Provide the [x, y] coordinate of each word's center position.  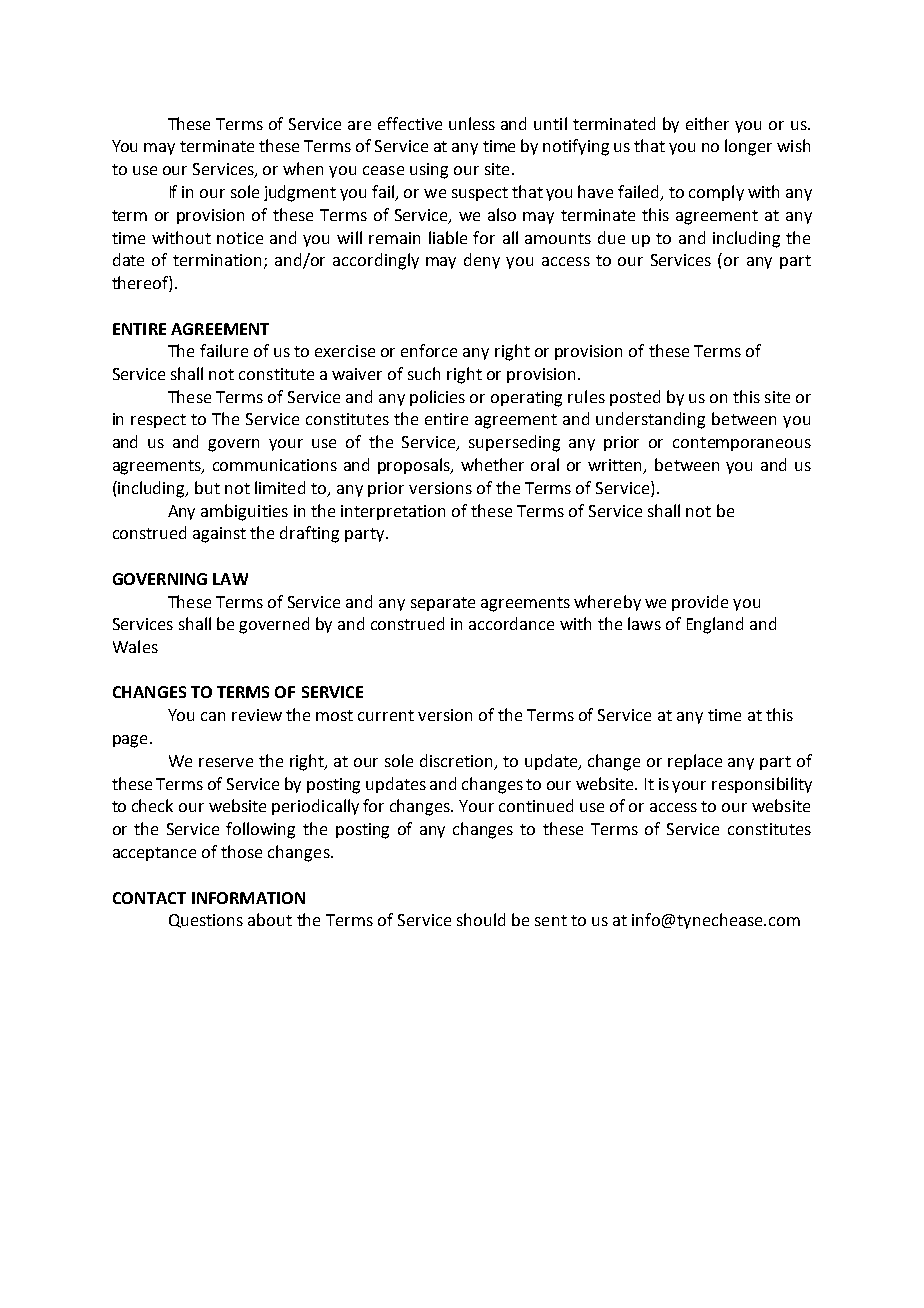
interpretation [393, 512]
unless [472, 123]
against [219, 535]
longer [748, 147]
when [303, 168]
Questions [206, 921]
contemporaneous [742, 444]
